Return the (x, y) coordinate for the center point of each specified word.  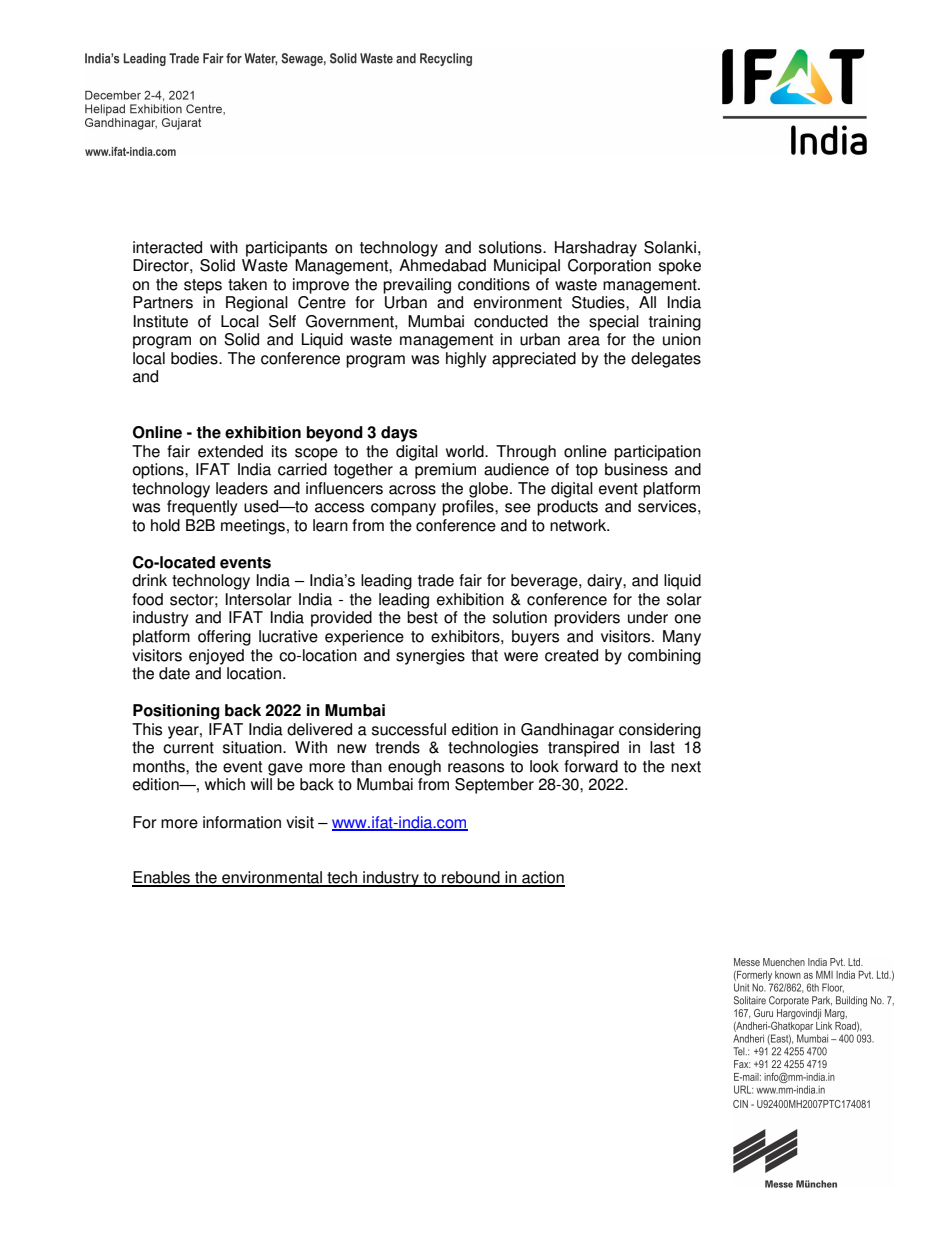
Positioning (176, 712)
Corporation (609, 267)
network (579, 525)
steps (203, 286)
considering (660, 731)
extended (230, 451)
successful (409, 729)
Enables (162, 878)
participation (657, 453)
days (399, 434)
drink (149, 580)
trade (436, 580)
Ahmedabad (442, 265)
